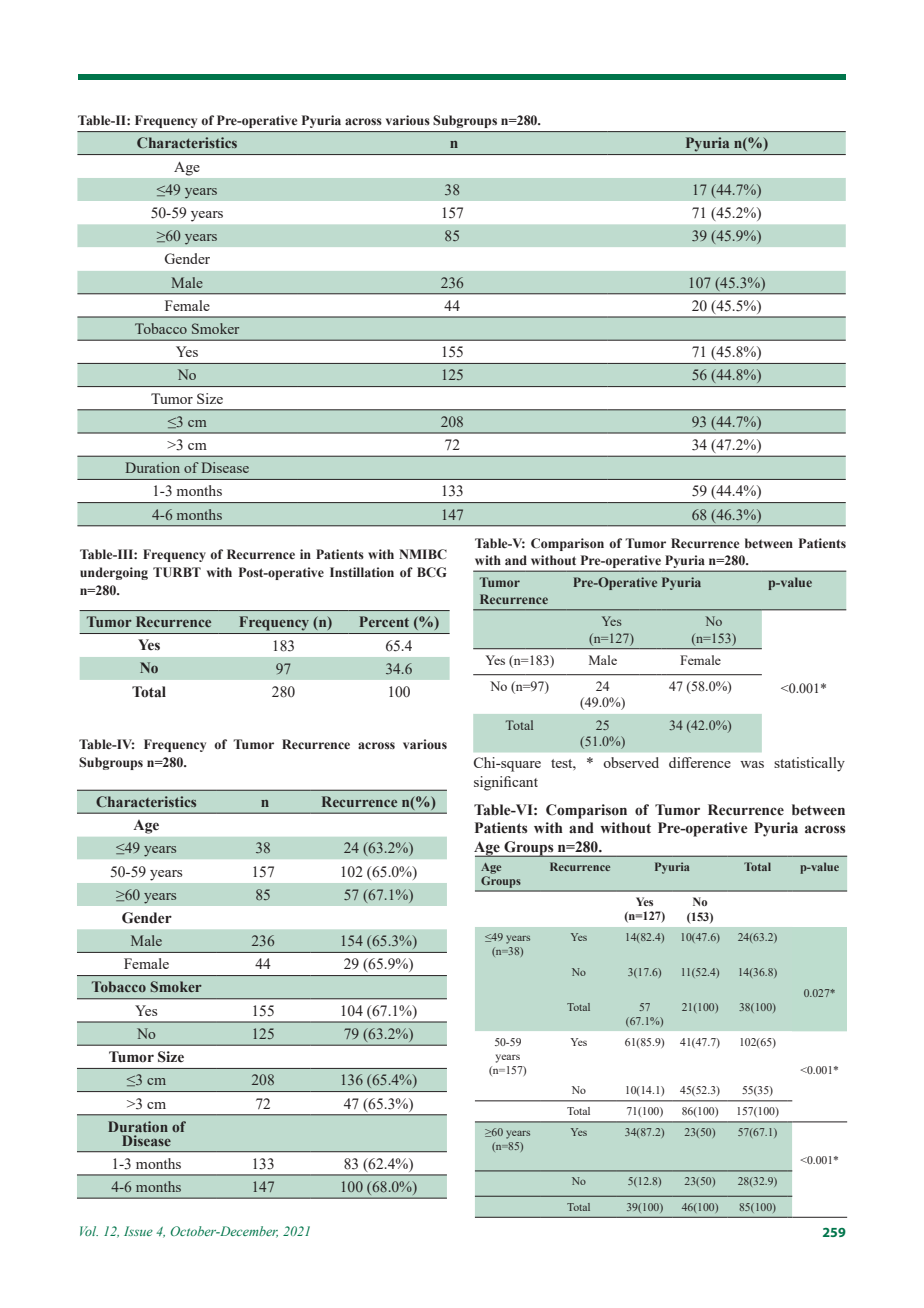 The width and height of the image is (924, 1308). What do you see at coordinates (506, 783) in the image?
I see `significant` at bounding box center [506, 783].
